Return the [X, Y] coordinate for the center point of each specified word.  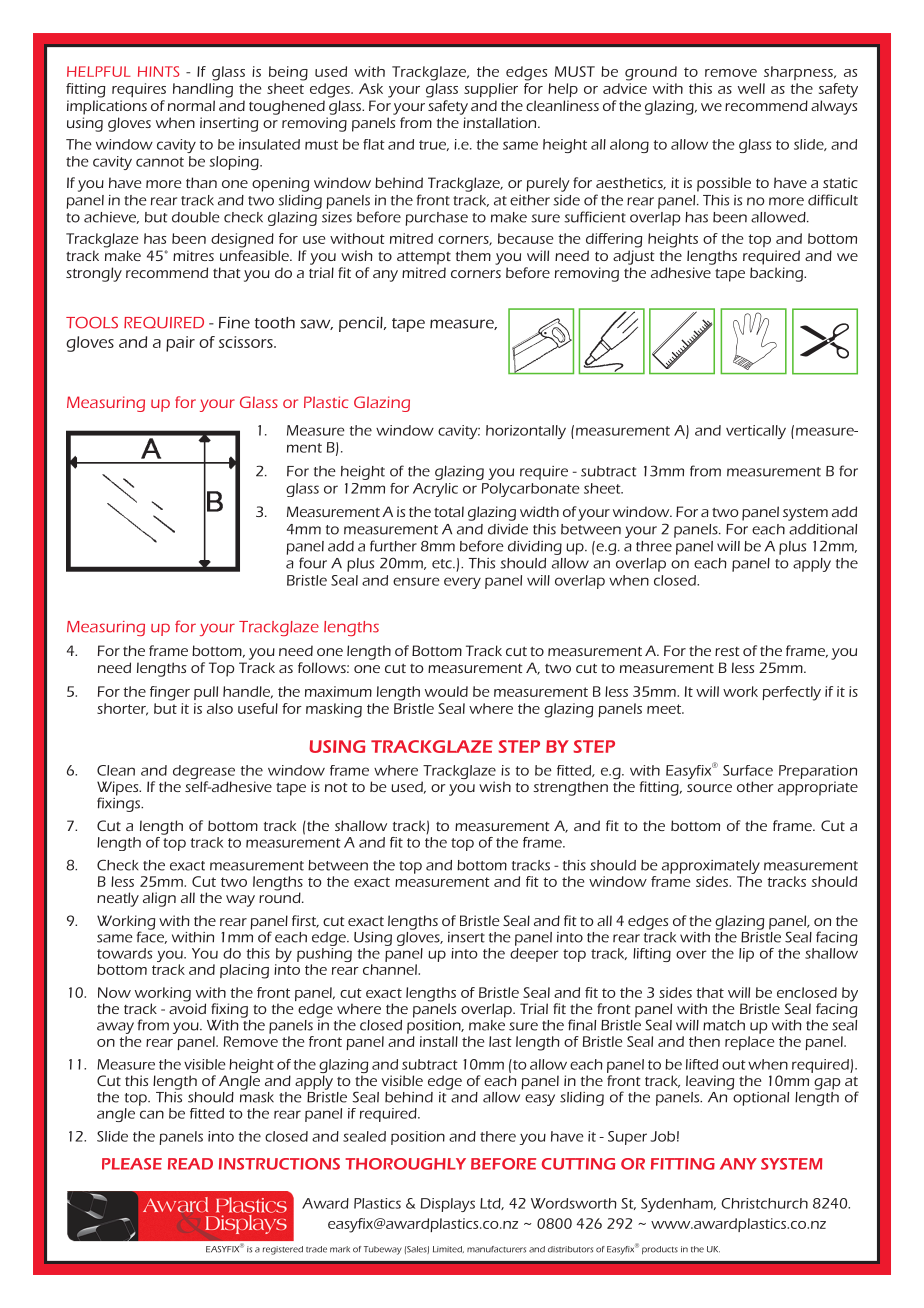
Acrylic [435, 490]
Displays [448, 1205]
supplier [491, 90]
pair [180, 344]
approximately [711, 867]
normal [191, 105]
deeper [534, 955]
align [159, 899]
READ [190, 1164]
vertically [756, 432]
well [751, 88]
